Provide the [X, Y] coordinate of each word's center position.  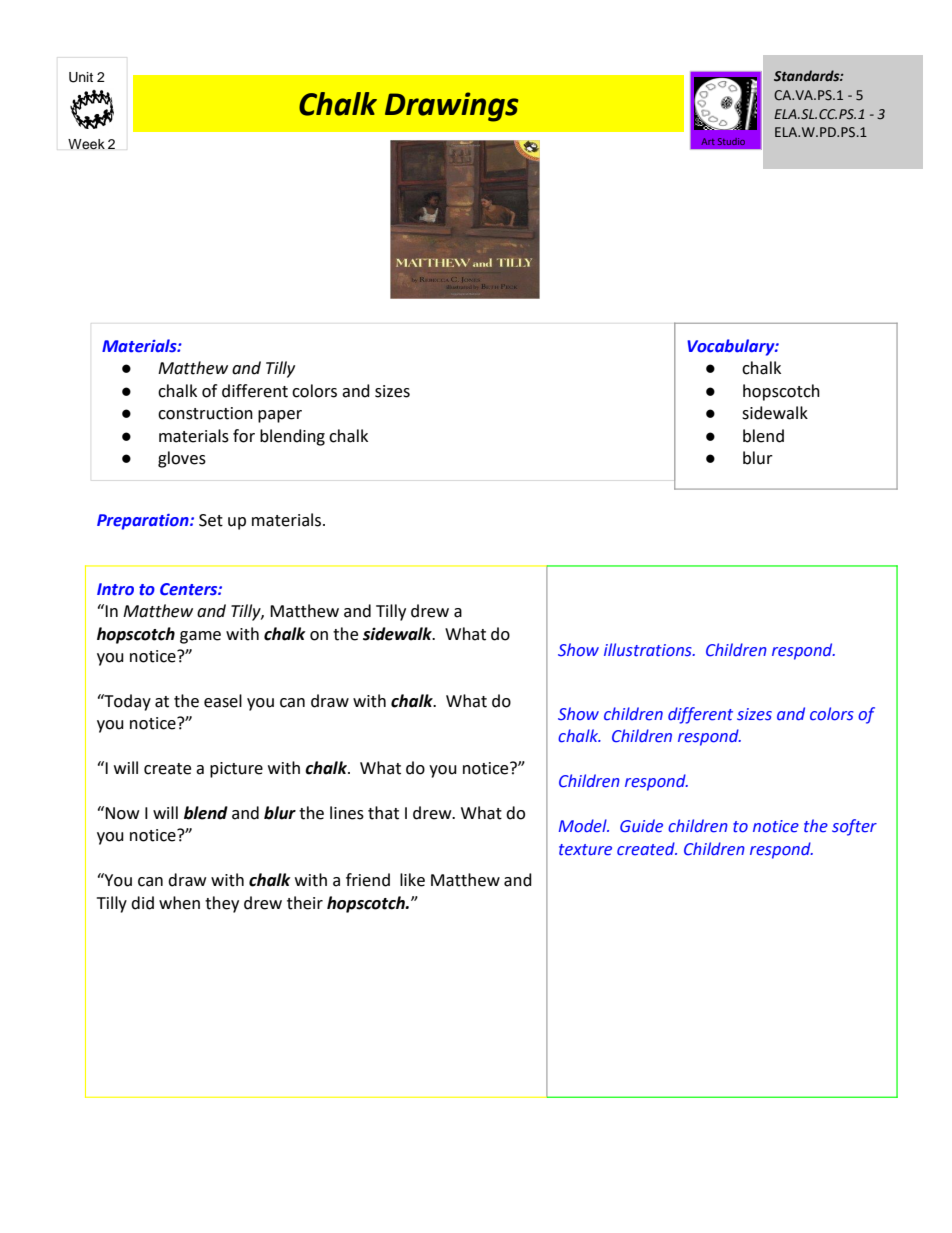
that [383, 813]
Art [708, 141]
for [244, 436]
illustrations [649, 650]
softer [854, 827]
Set [211, 520]
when [179, 903]
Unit [81, 77]
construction [205, 413]
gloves [182, 459]
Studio [731, 141]
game [200, 637]
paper [280, 416]
